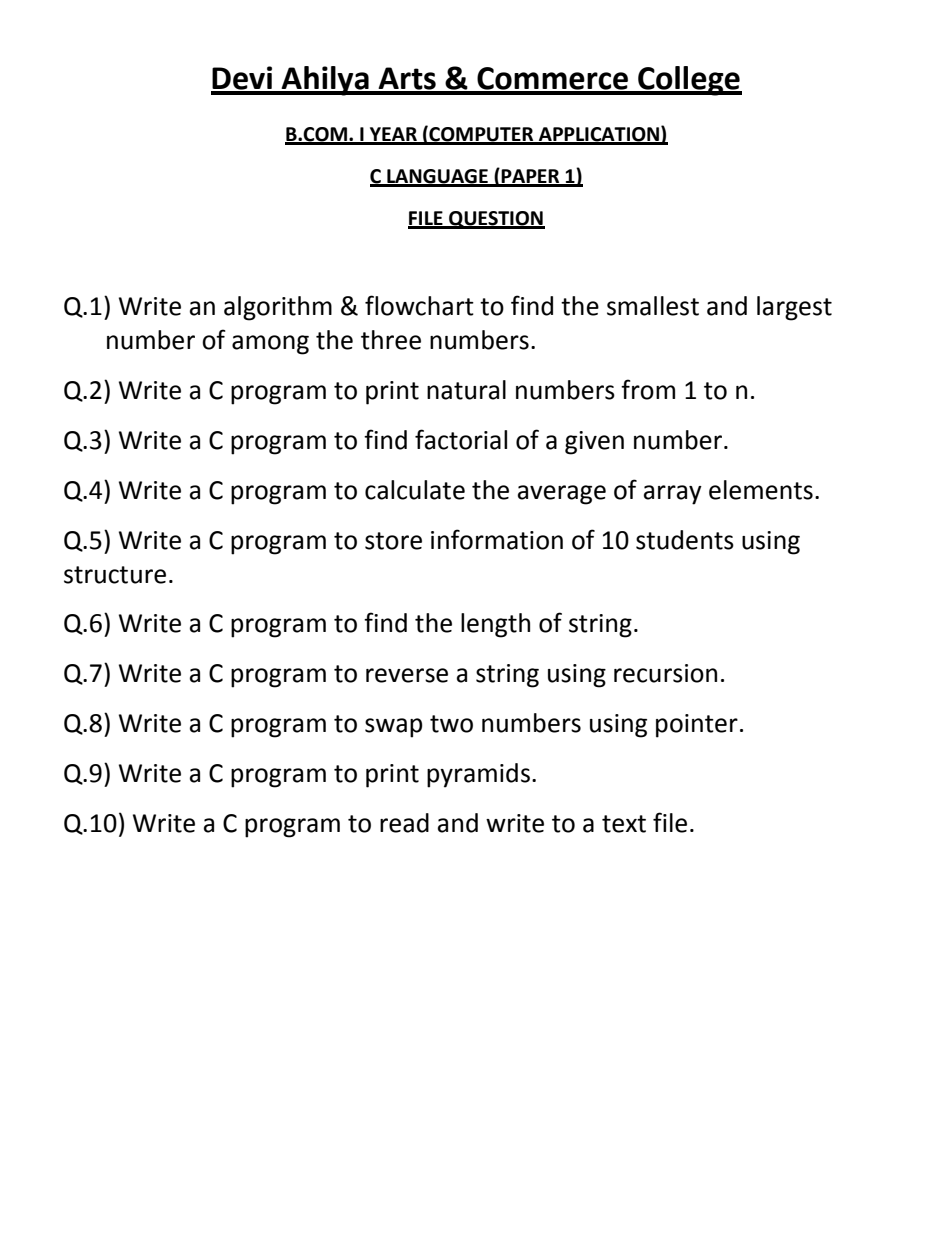  I want to click on read, so click(404, 823).
